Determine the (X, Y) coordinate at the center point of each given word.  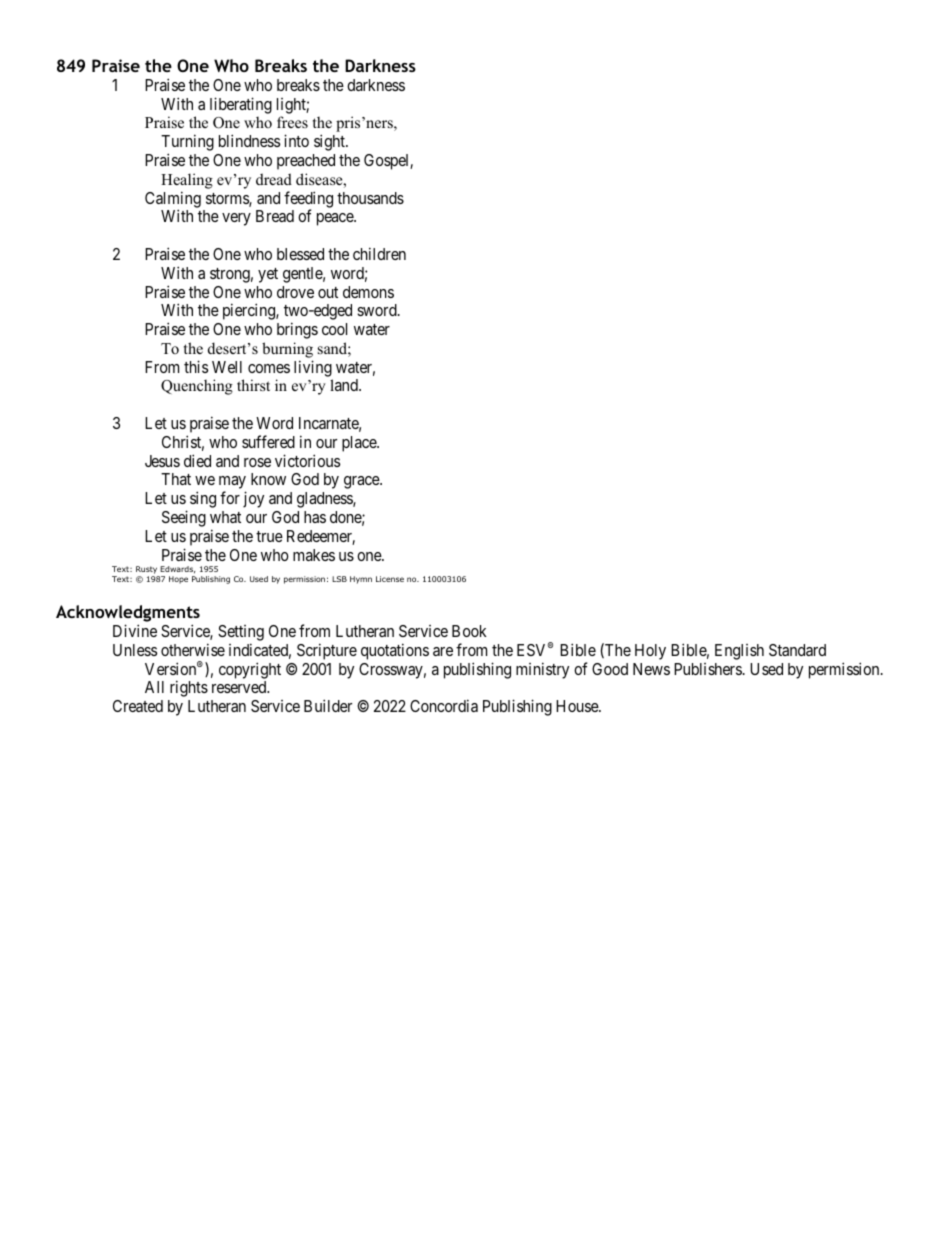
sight (330, 142)
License (390, 579)
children (379, 253)
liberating (241, 105)
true (269, 536)
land (345, 385)
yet (268, 275)
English (739, 652)
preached (306, 162)
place (360, 444)
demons (368, 292)
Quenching (197, 387)
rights (189, 688)
